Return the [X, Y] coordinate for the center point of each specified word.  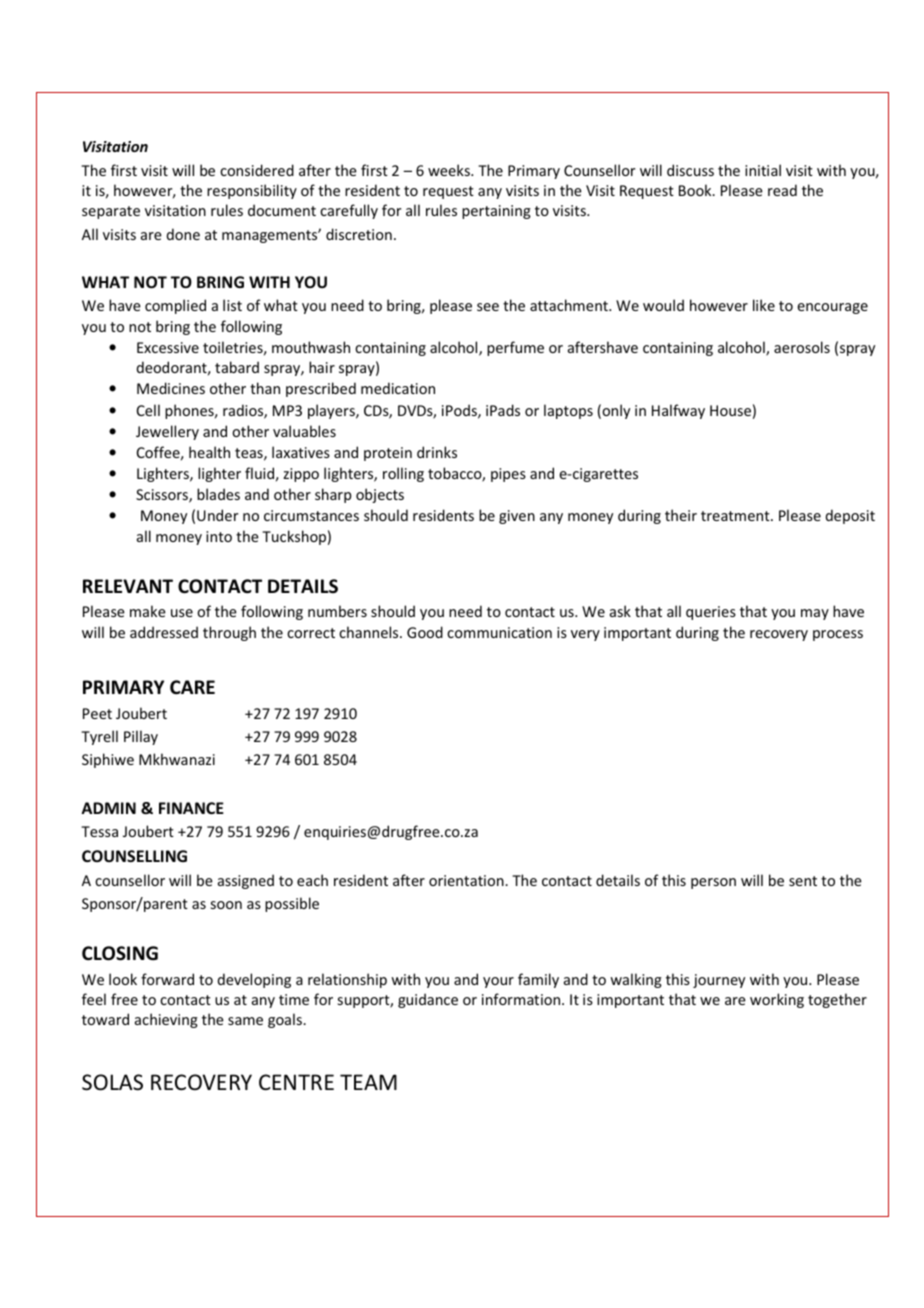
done [183, 234]
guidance [428, 1000]
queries [711, 613]
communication [499, 632]
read [782, 190]
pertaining [496, 212]
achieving [166, 1020]
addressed [164, 632]
